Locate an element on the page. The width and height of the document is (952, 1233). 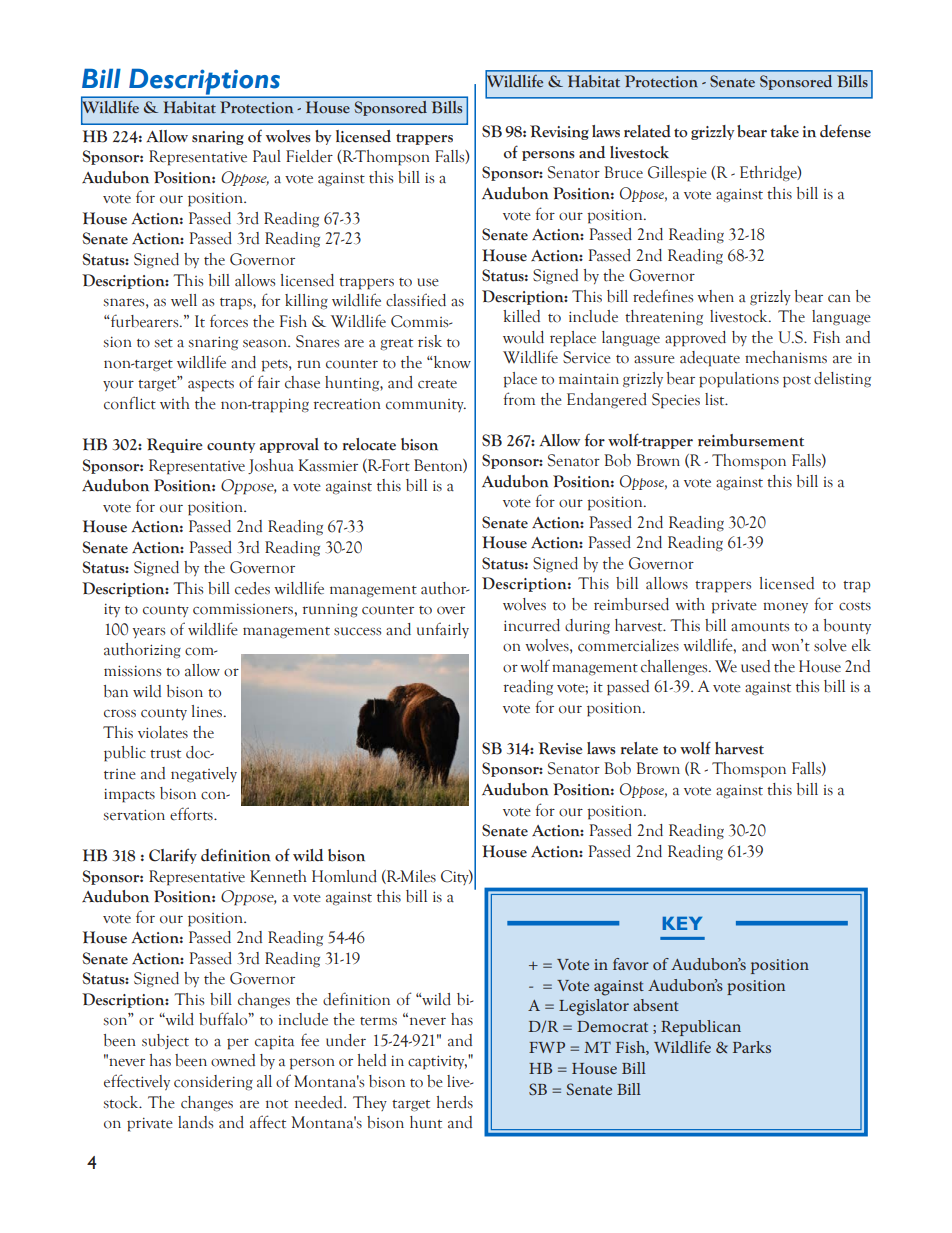
take is located at coordinates (784, 131).
